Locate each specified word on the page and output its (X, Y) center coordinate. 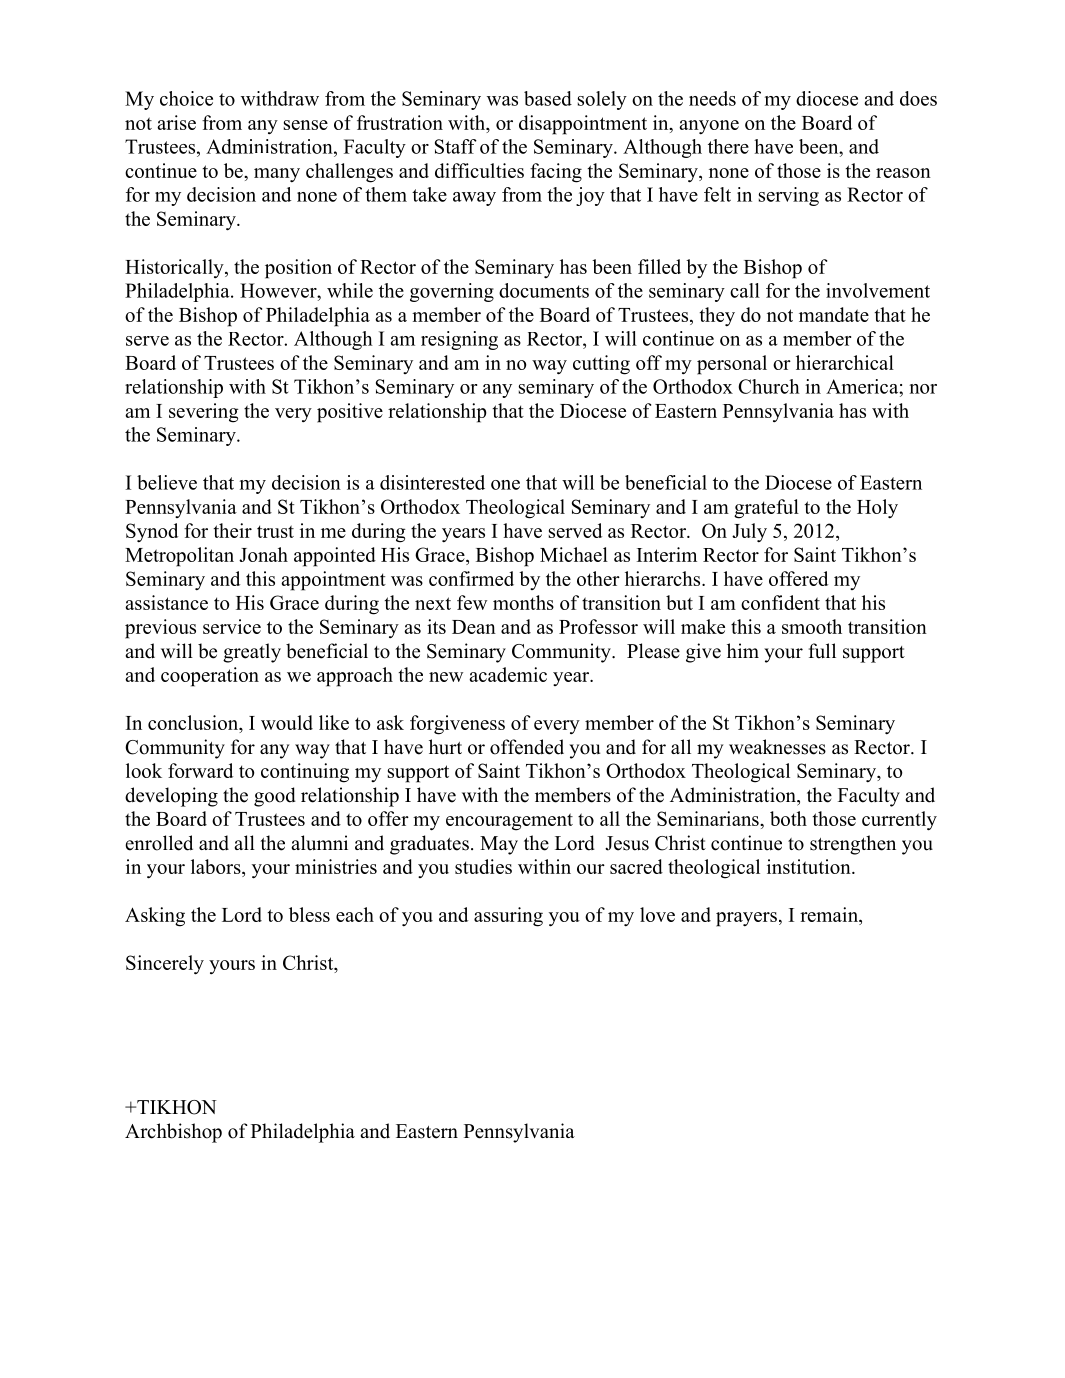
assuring (508, 917)
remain (830, 916)
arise (176, 122)
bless (309, 914)
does (918, 98)
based (548, 98)
